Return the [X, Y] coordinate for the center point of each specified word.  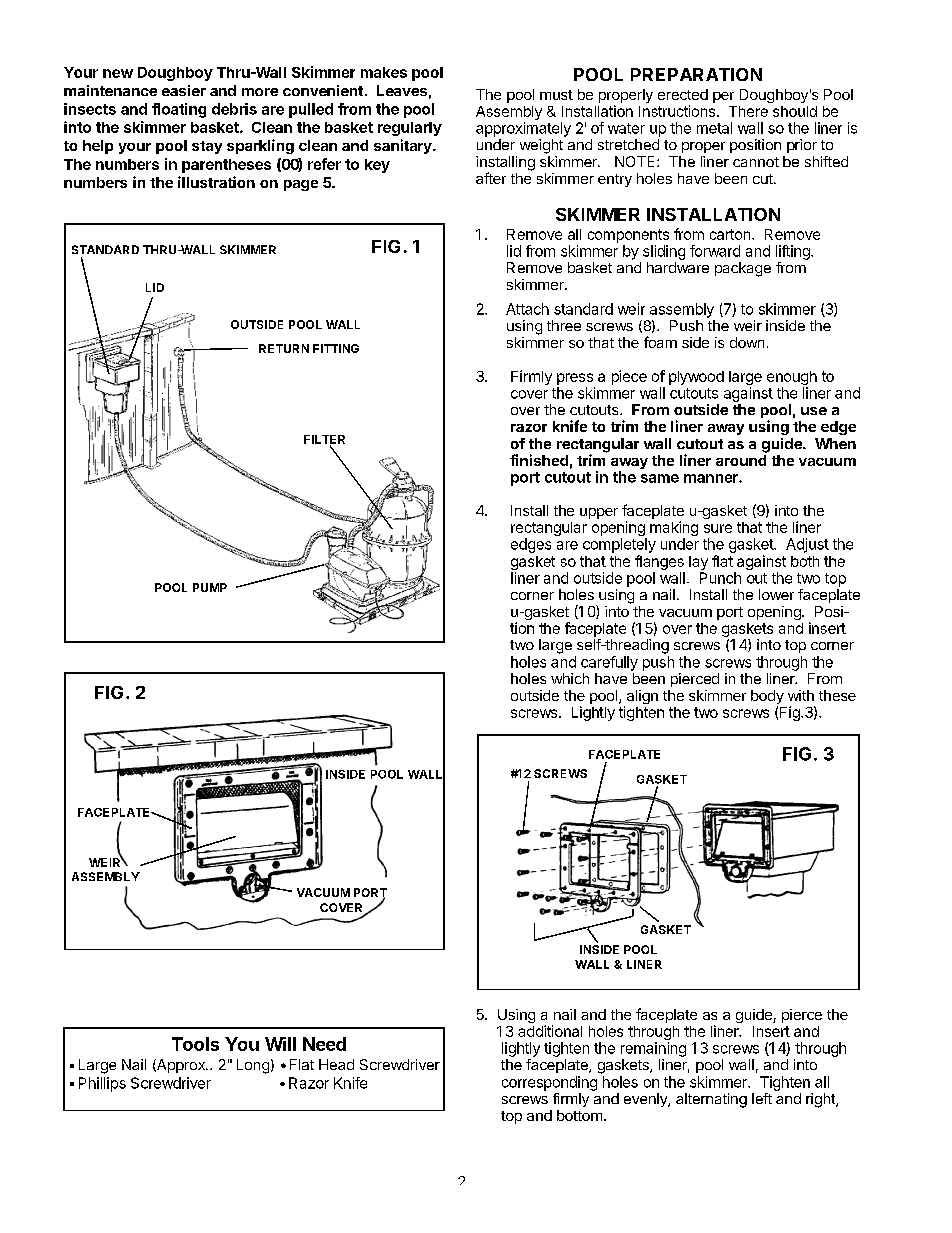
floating [179, 110]
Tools [195, 1044]
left [762, 1098]
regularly [410, 129]
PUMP [210, 587]
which [570, 678]
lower [776, 594]
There [748, 111]
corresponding [549, 1083]
